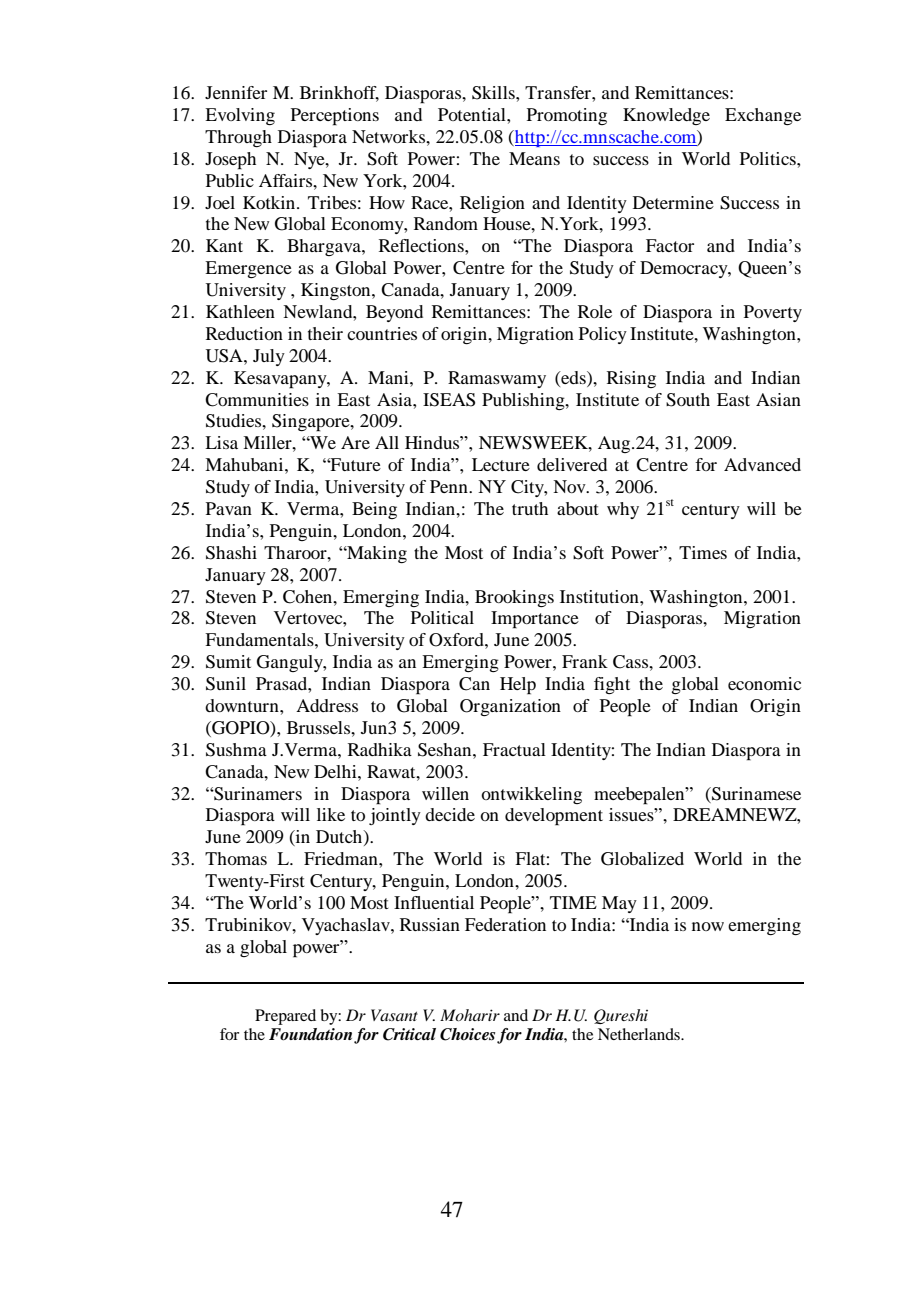  I want to click on Cohen, so click(309, 597).
